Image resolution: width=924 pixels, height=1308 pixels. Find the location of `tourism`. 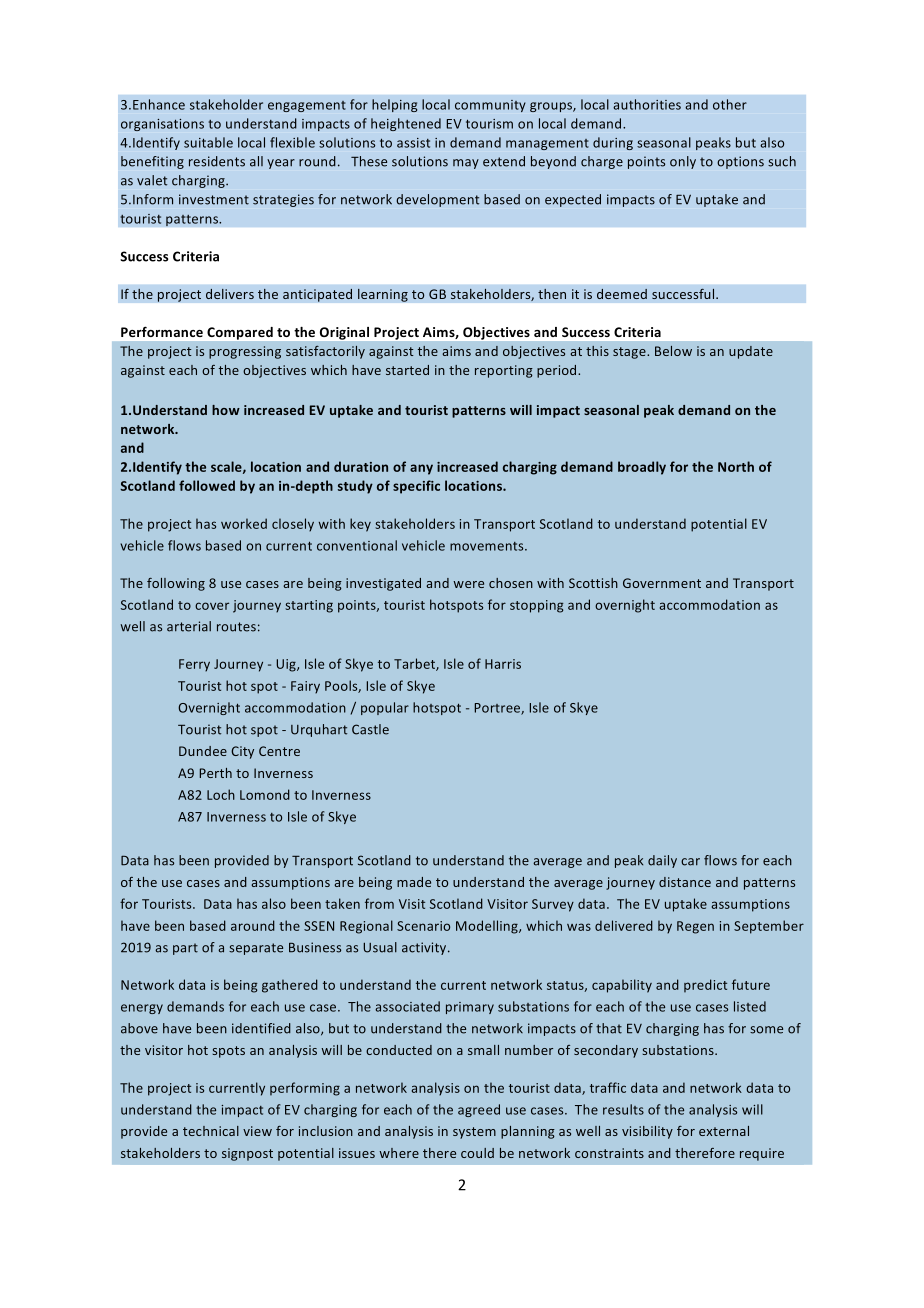

tourism is located at coordinates (489, 124).
